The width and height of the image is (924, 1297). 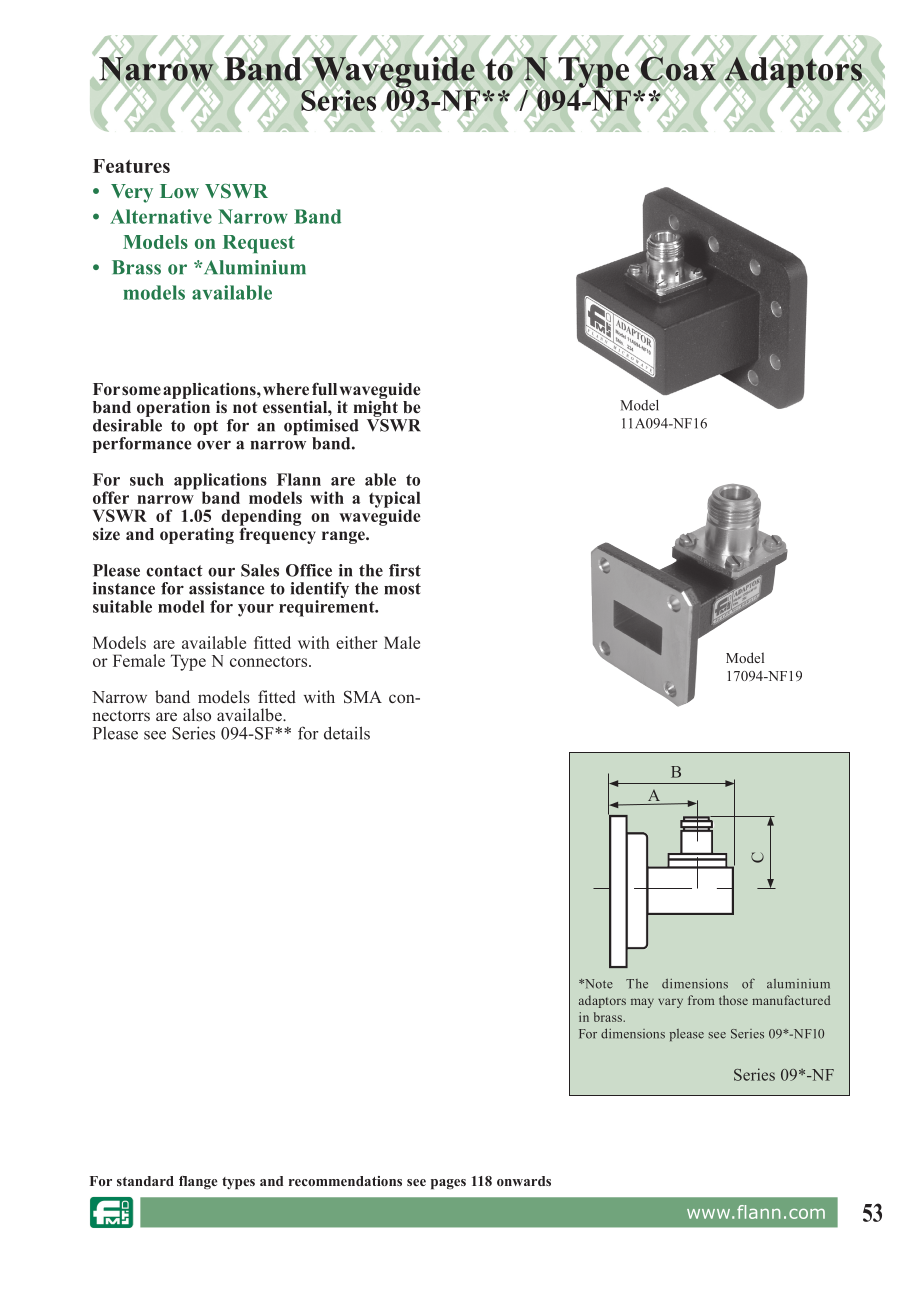 What do you see at coordinates (701, 1000) in the image?
I see `from` at bounding box center [701, 1000].
